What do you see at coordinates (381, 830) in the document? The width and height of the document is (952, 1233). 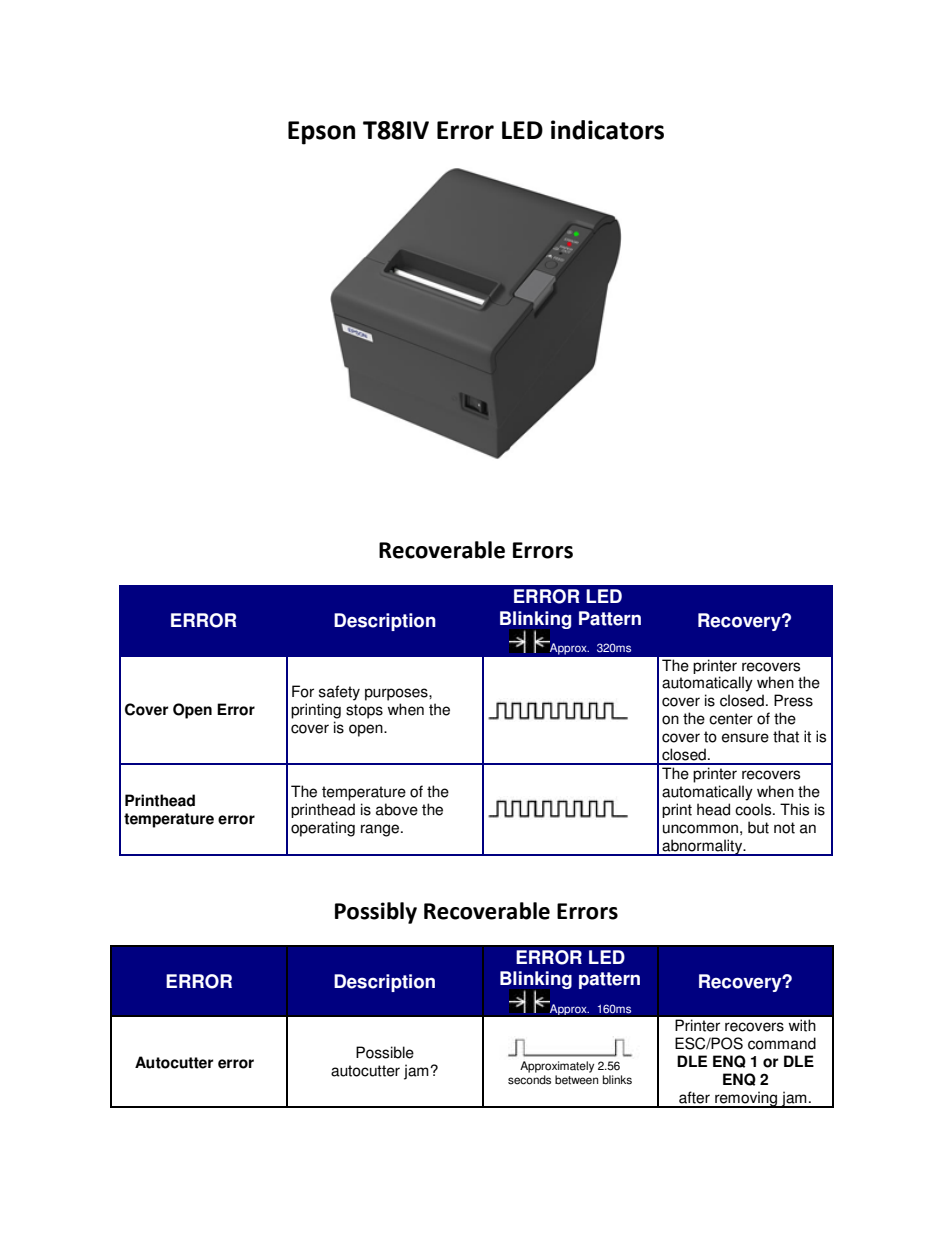 I see `range` at bounding box center [381, 830].
